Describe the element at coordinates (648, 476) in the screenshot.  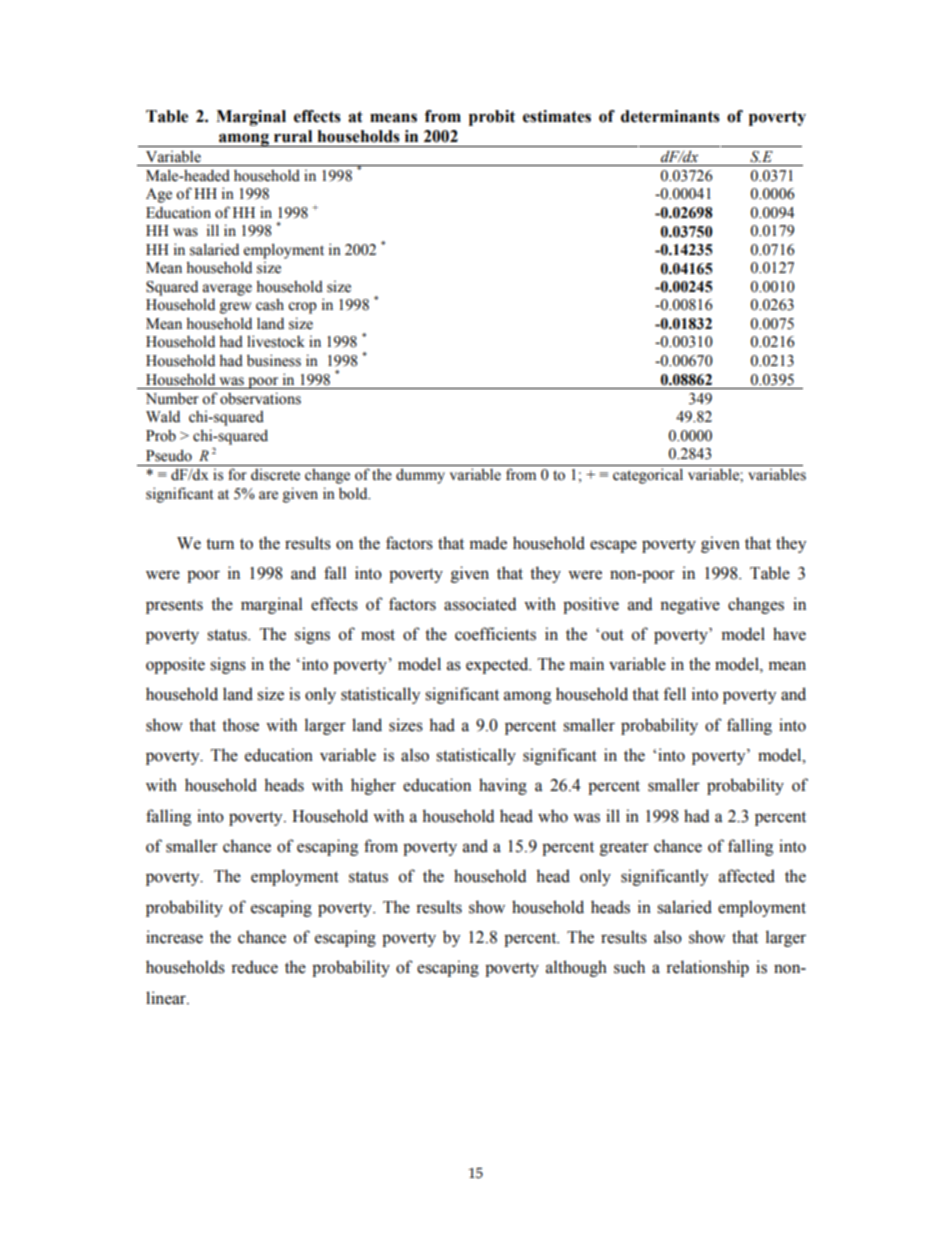
I see `categorical` at that location.
